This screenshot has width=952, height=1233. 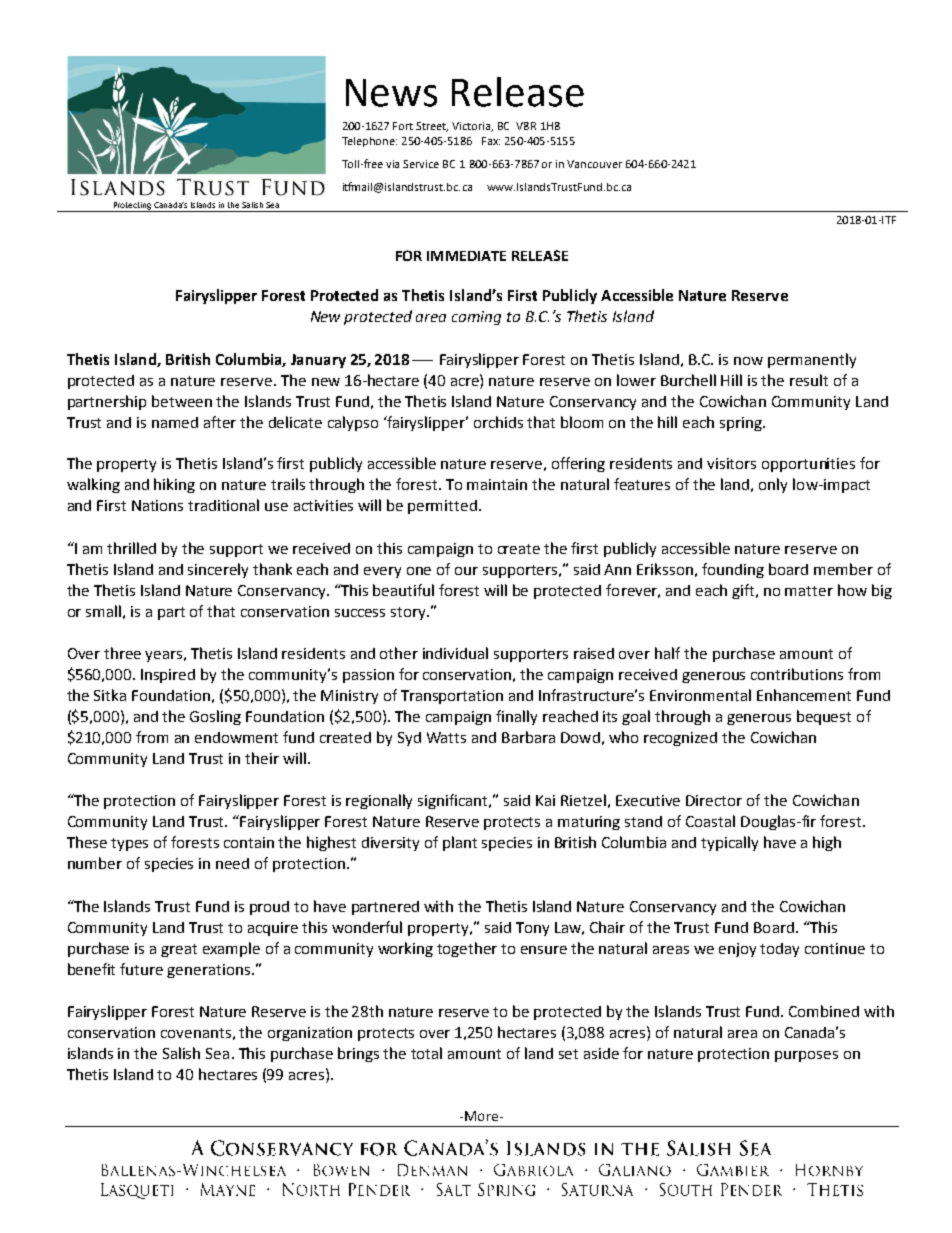 What do you see at coordinates (594, 164) in the screenshot?
I see `Vancouver` at bounding box center [594, 164].
